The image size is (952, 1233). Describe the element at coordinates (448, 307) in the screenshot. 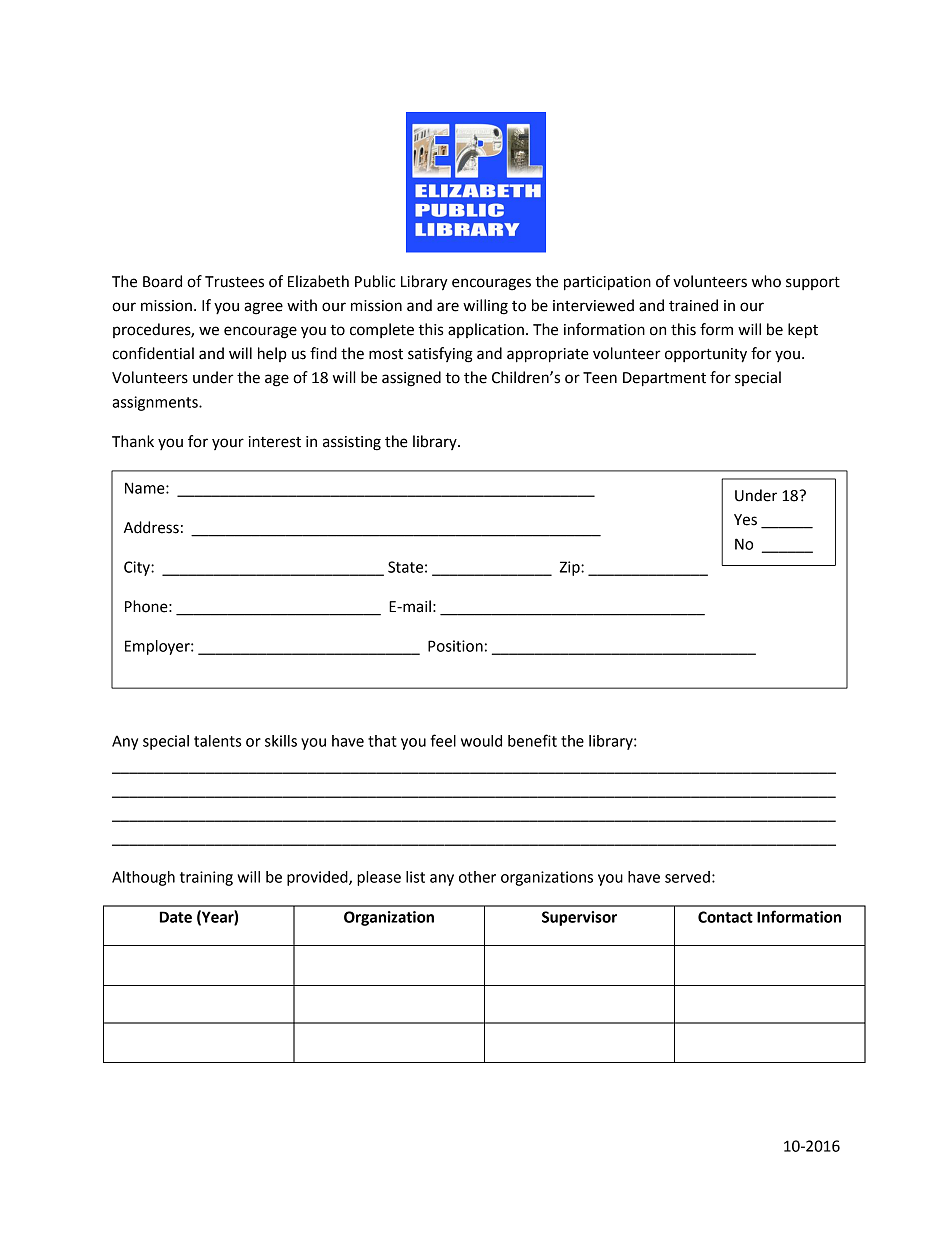

I see `are` at that location.
